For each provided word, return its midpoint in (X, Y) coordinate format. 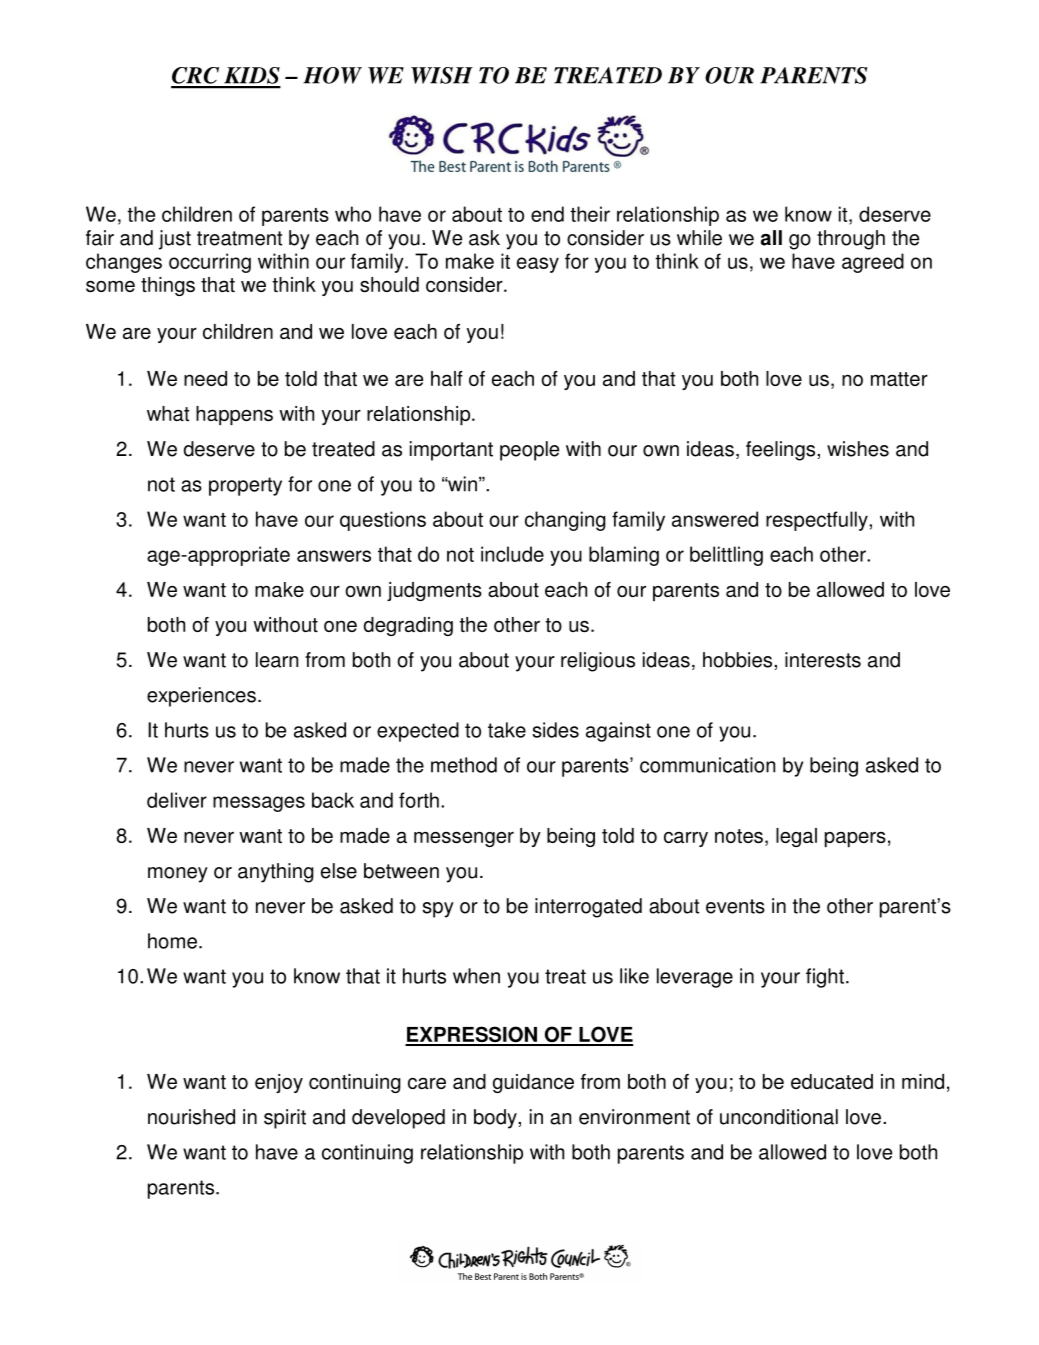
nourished (191, 1117)
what (168, 413)
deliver (177, 800)
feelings (782, 451)
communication (707, 765)
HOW (332, 75)
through (851, 240)
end (547, 214)
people (529, 451)
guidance (533, 1083)
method (464, 765)
